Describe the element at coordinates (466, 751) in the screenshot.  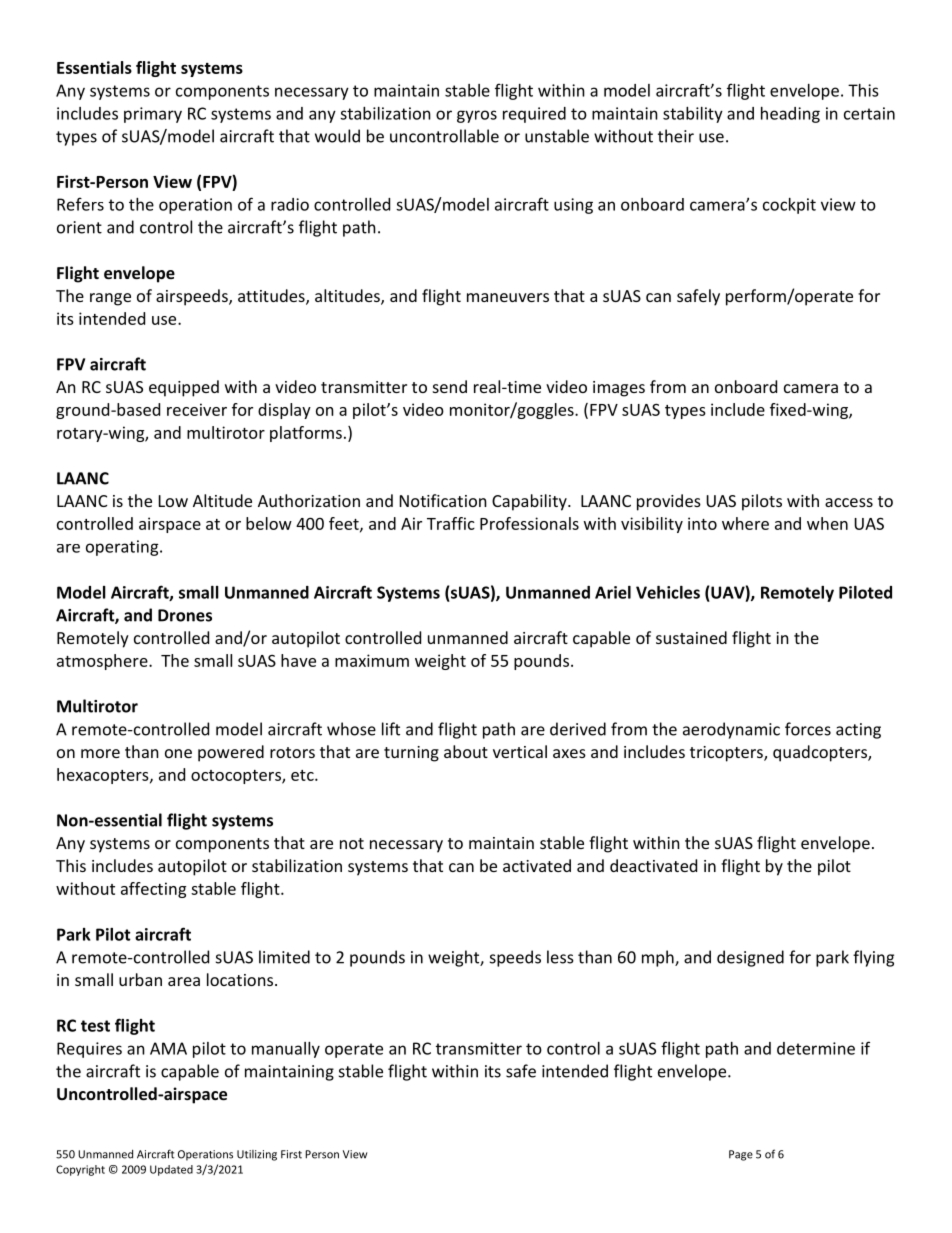
I see `about` at that location.
